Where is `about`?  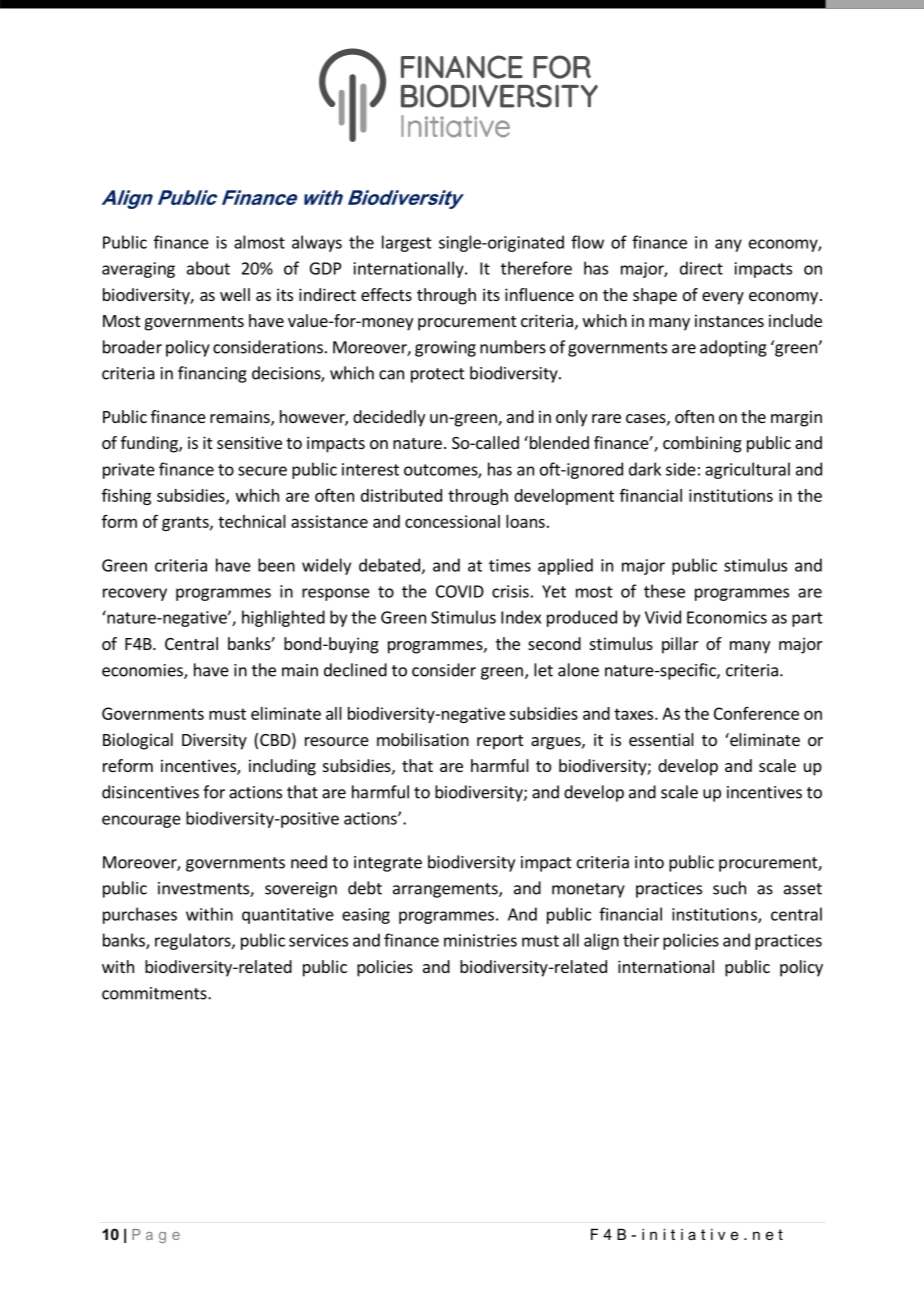 about is located at coordinates (208, 268).
